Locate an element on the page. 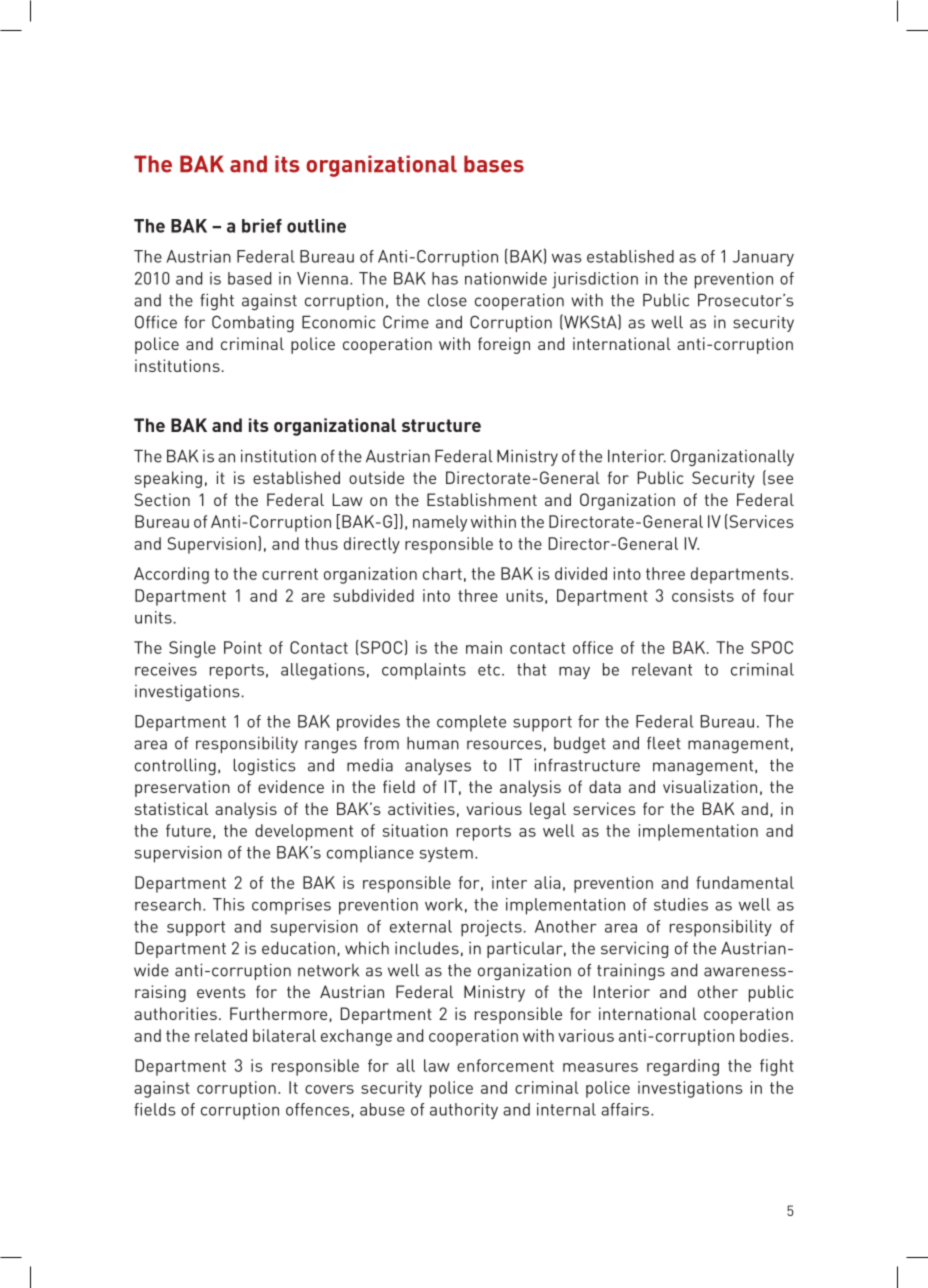  main is located at coordinates (484, 647).
